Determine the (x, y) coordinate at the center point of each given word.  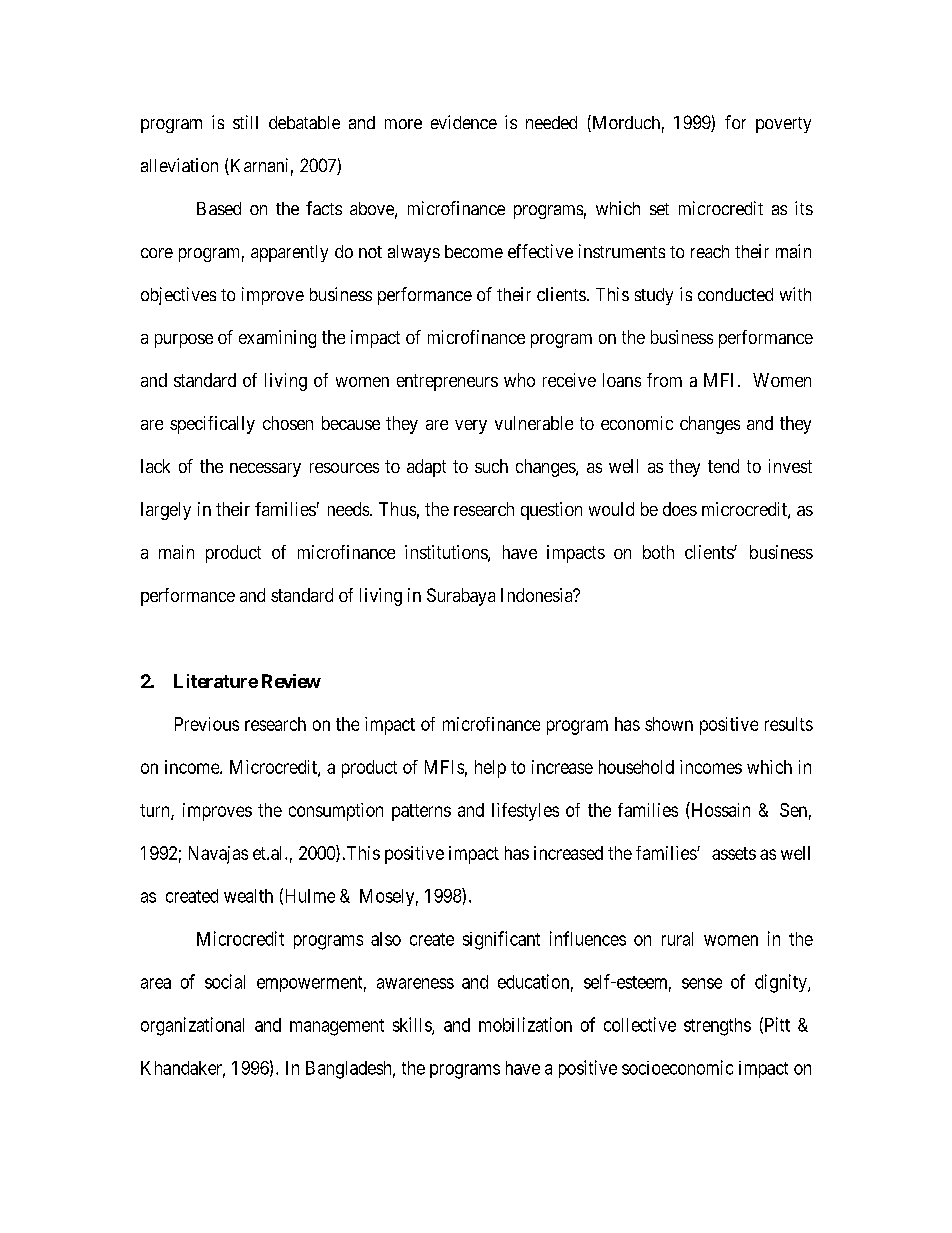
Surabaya (461, 597)
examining (277, 339)
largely (166, 511)
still (245, 122)
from (664, 380)
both (658, 552)
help (490, 769)
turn (156, 811)
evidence (464, 122)
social (225, 981)
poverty (783, 125)
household (636, 767)
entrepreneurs (447, 382)
